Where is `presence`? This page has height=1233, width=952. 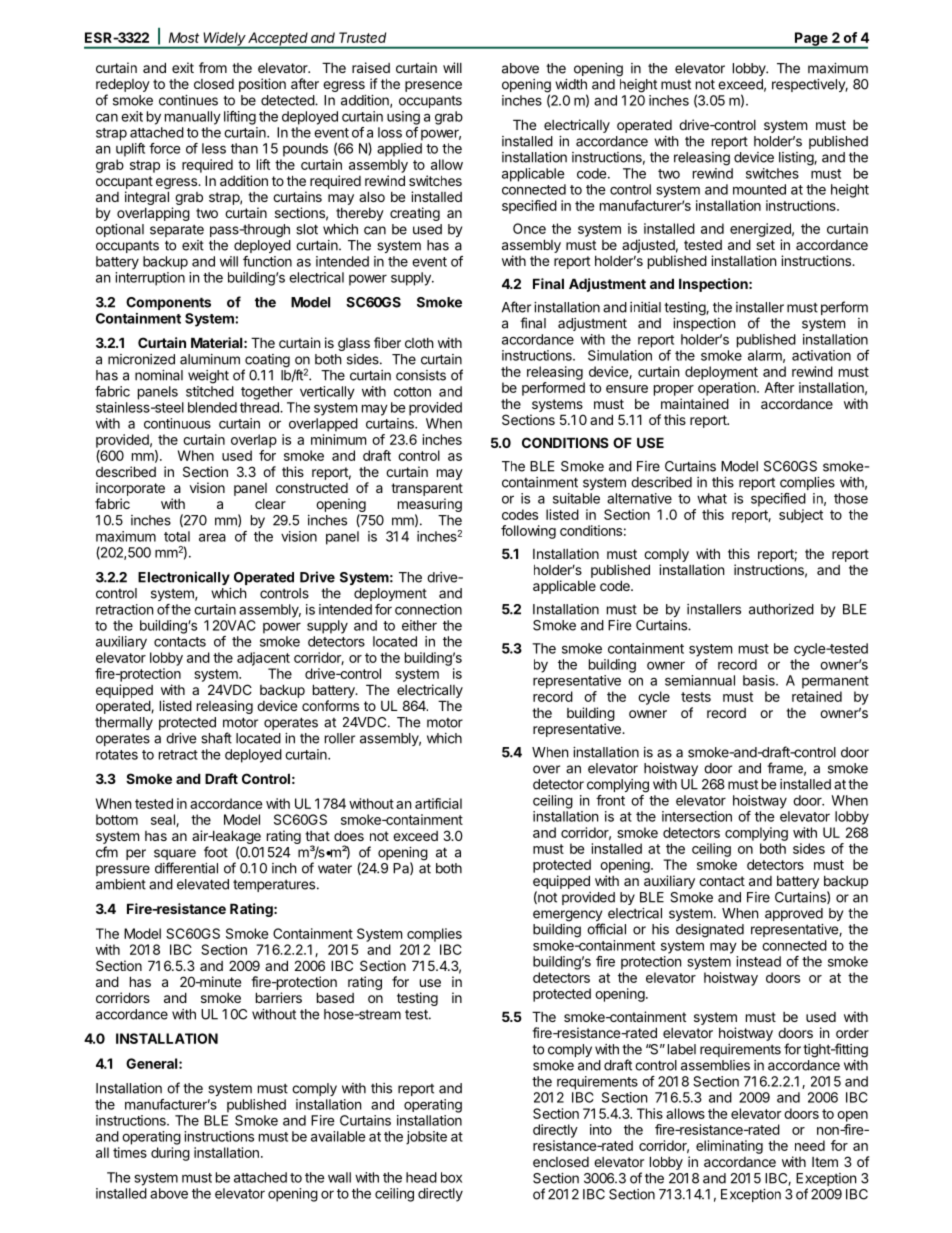
presence is located at coordinates (433, 86).
